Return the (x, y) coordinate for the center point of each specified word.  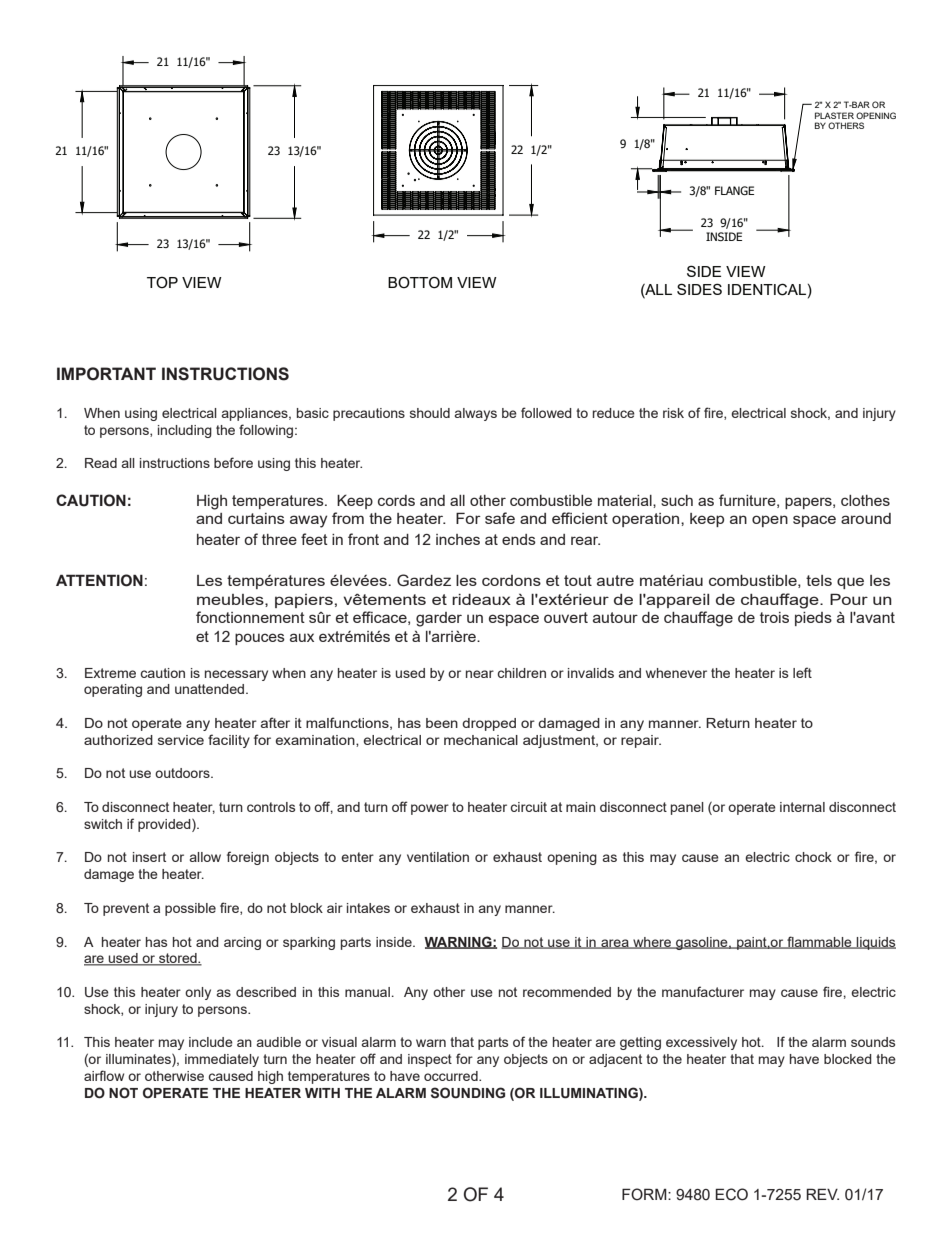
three (279, 539)
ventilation (438, 857)
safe (500, 518)
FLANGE (734, 190)
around (866, 518)
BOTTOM (420, 282)
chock (813, 857)
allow (205, 857)
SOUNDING (468, 1093)
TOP (162, 282)
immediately (222, 1060)
